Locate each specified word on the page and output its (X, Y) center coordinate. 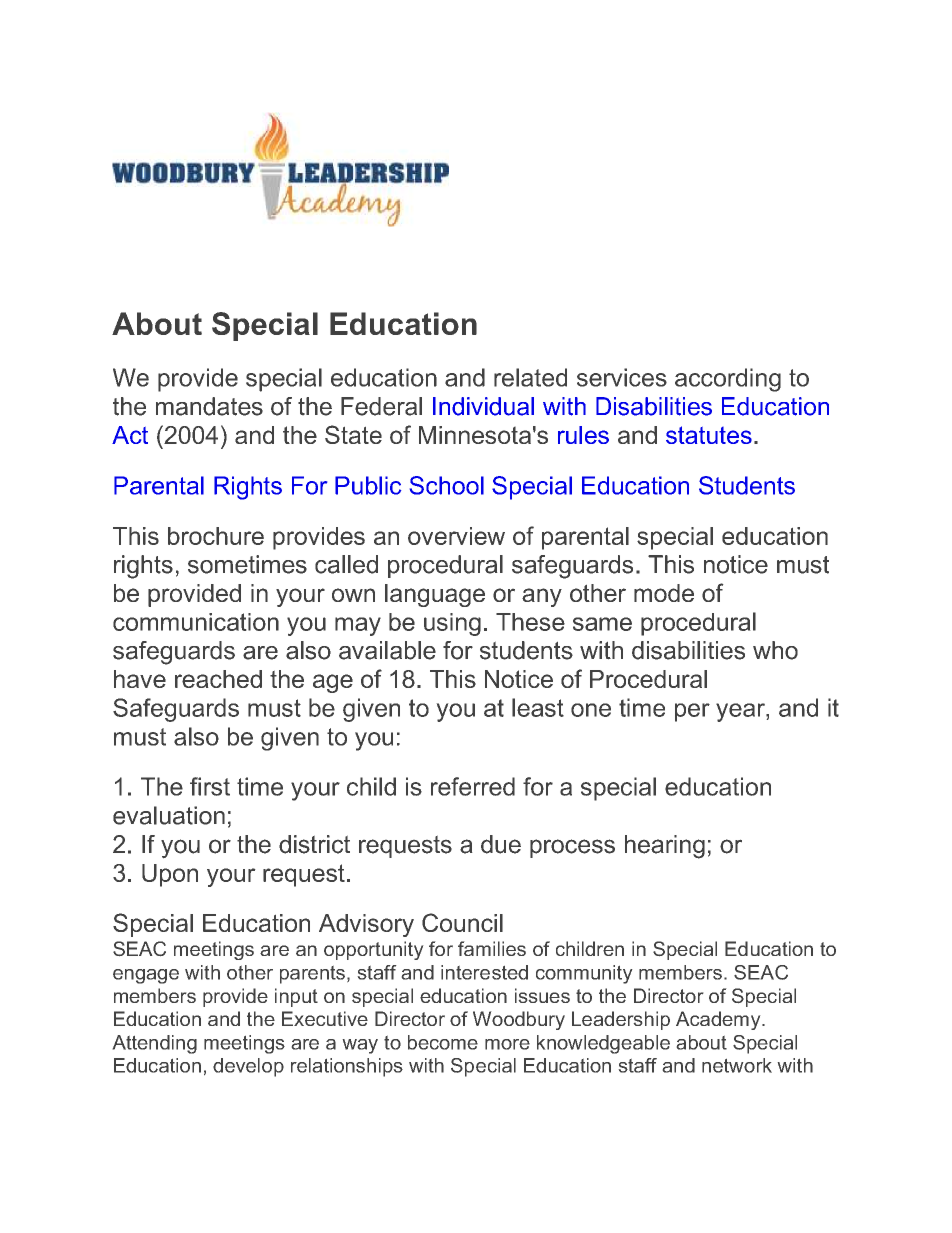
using (452, 624)
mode (664, 593)
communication (196, 622)
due (501, 844)
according (728, 380)
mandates (209, 406)
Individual (483, 406)
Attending (155, 1044)
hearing (665, 847)
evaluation (169, 815)
